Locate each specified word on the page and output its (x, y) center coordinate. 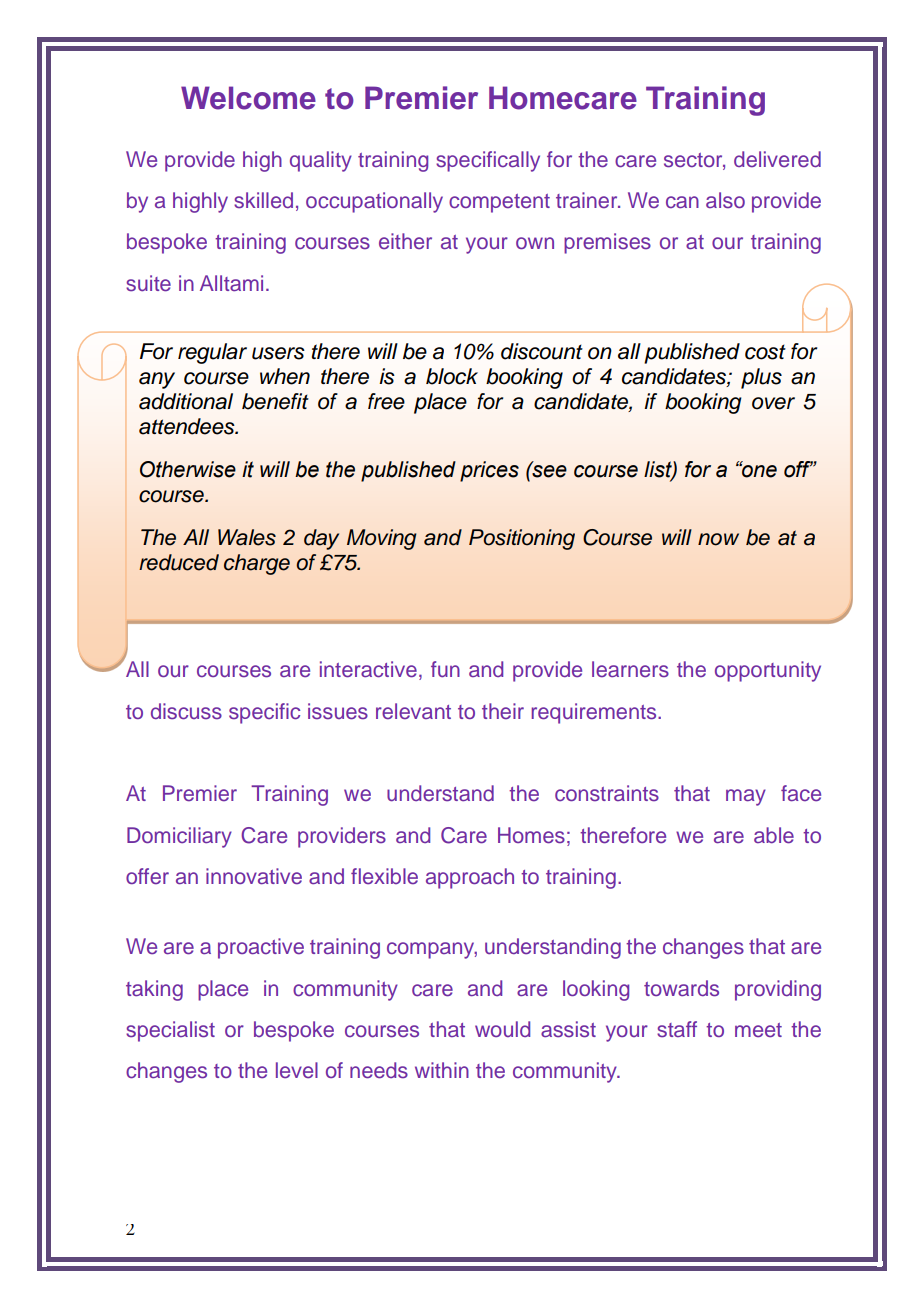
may (746, 797)
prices (489, 471)
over (773, 403)
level (297, 1070)
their (503, 711)
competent (499, 203)
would (502, 1029)
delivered (777, 159)
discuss (186, 711)
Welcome (248, 98)
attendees (188, 426)
